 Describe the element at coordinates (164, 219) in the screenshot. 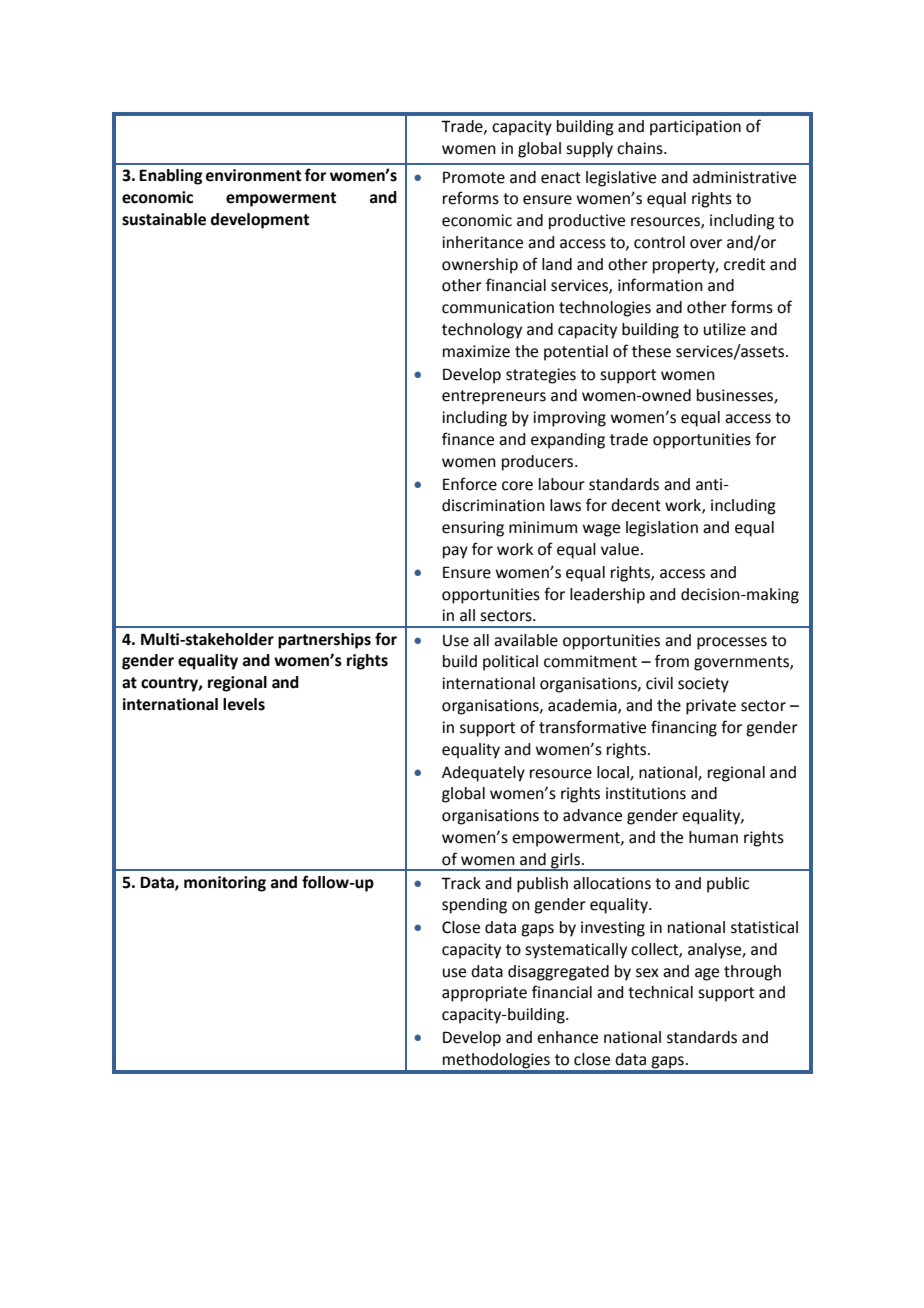

I see `sustainable` at that location.
